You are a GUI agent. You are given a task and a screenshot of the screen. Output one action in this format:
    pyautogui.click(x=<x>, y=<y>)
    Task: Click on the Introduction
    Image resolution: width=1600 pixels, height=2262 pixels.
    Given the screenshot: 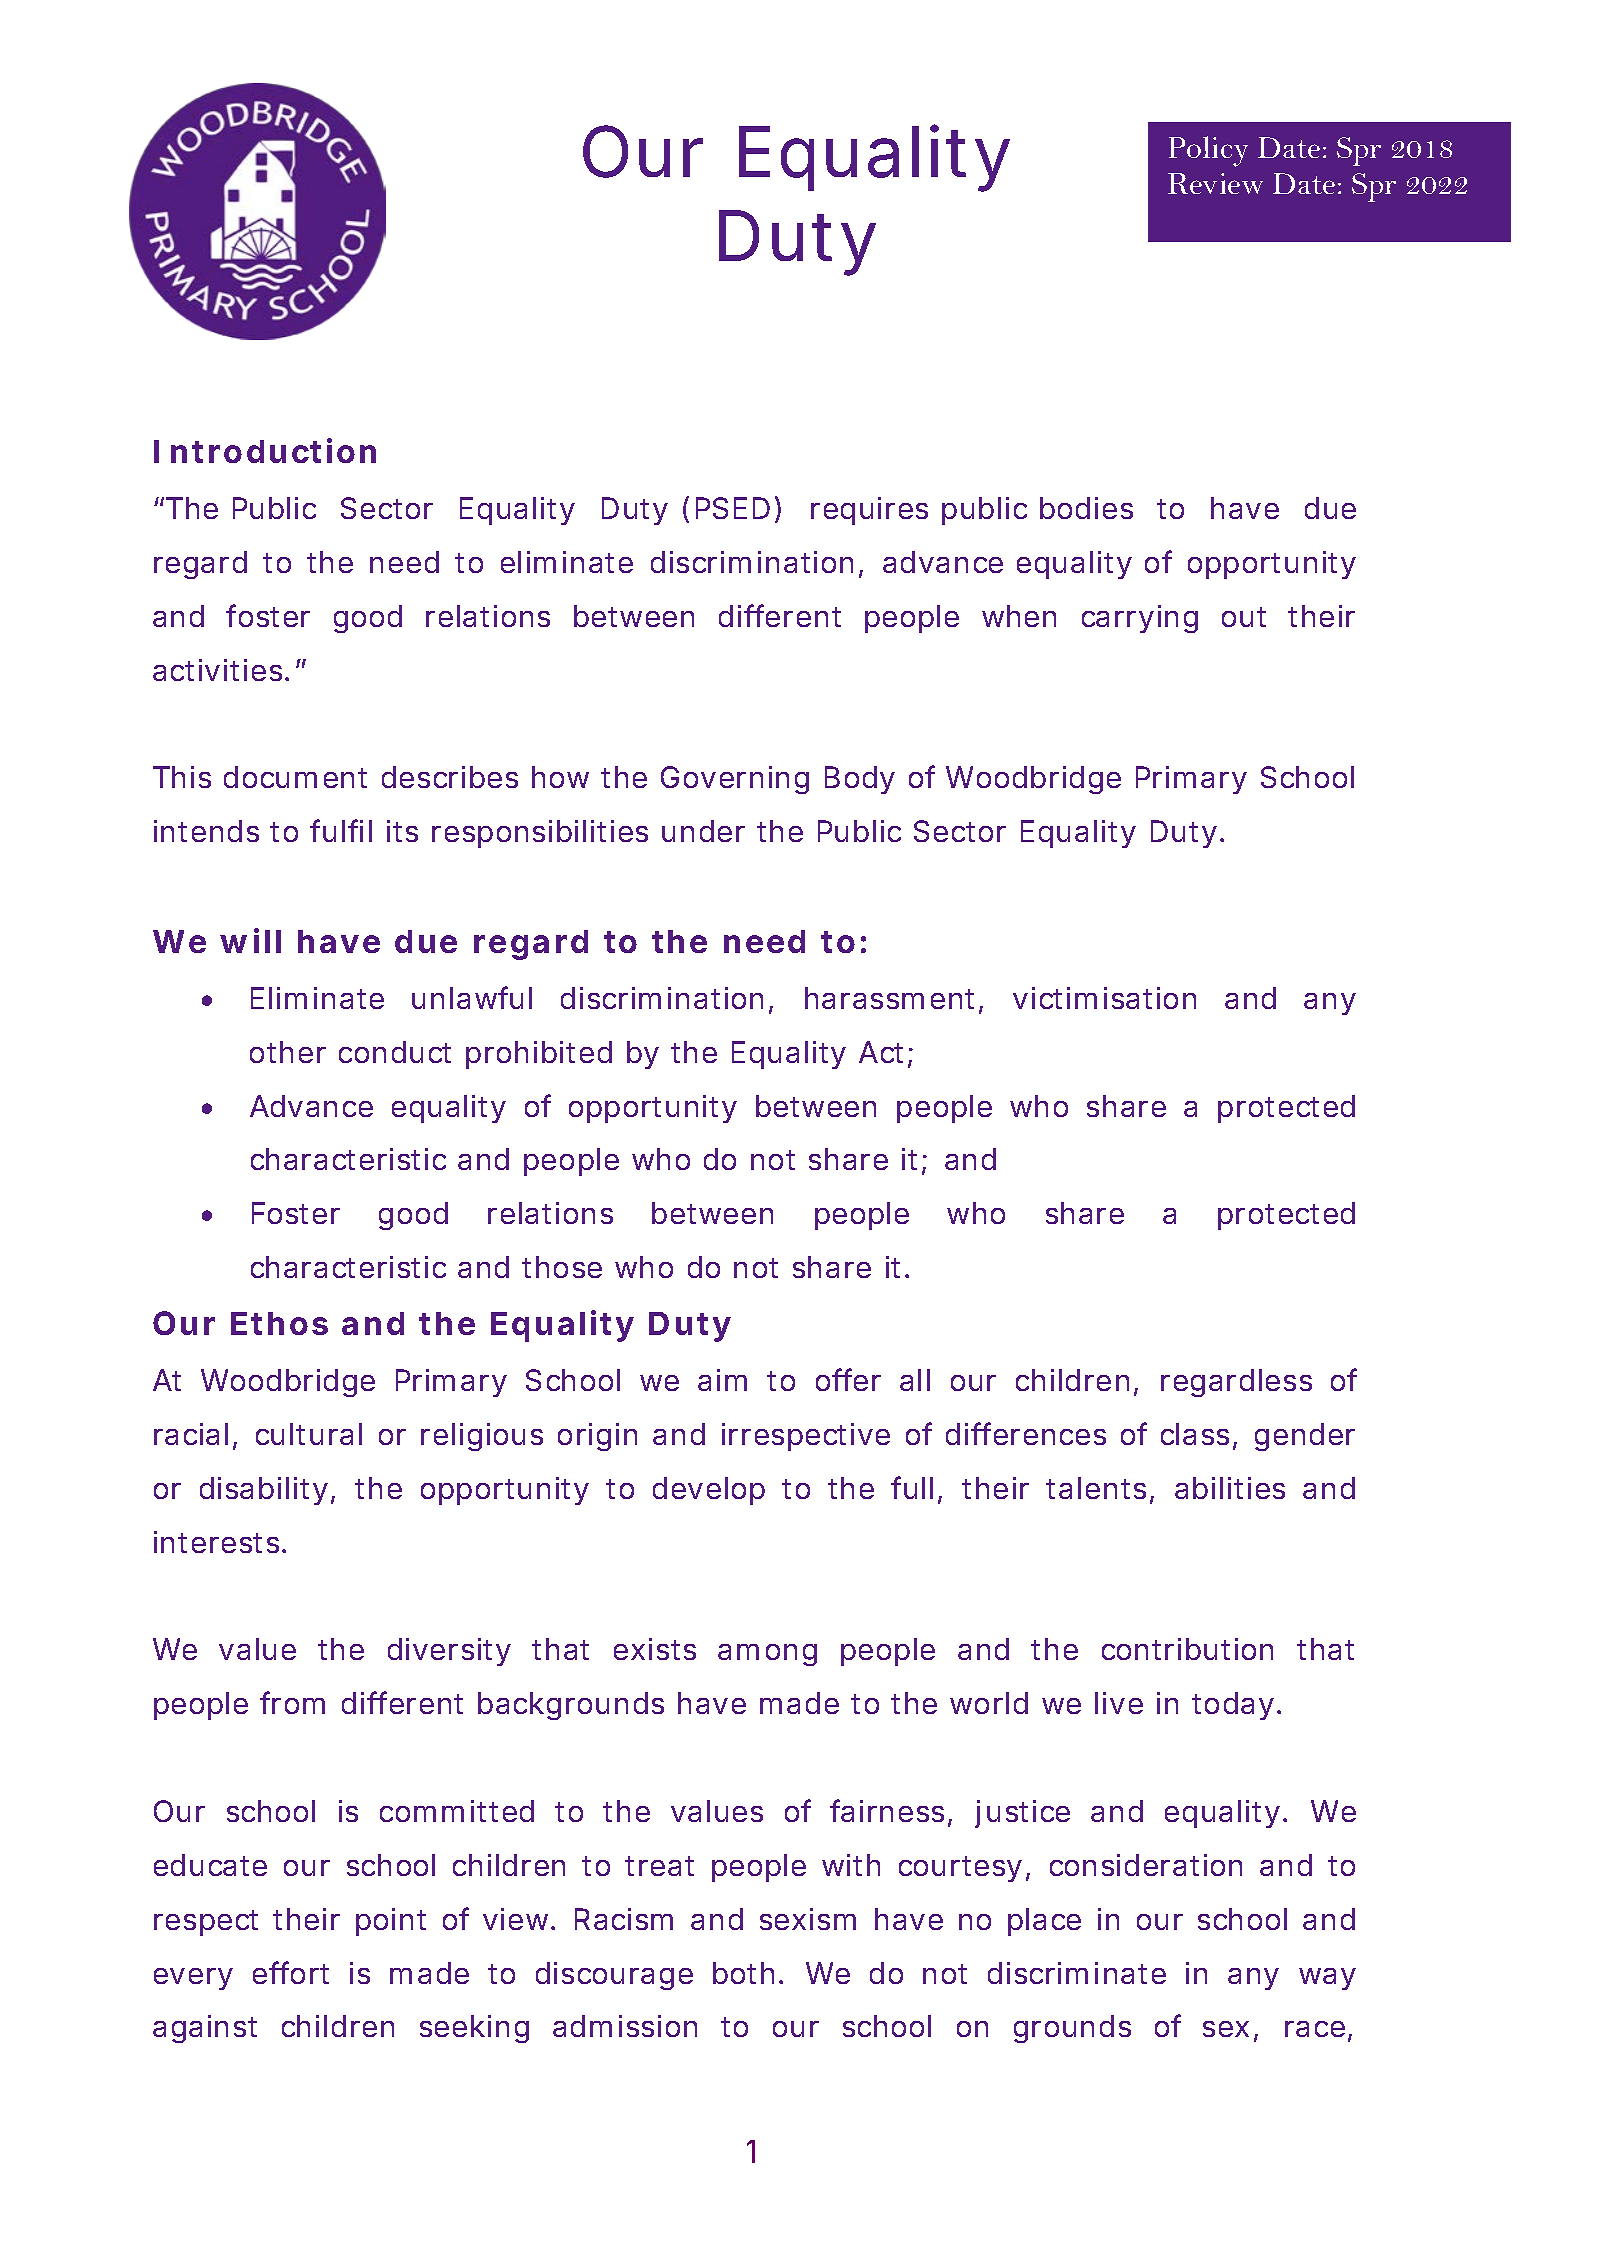 What is the action you would take?
    pyautogui.click(x=265, y=450)
